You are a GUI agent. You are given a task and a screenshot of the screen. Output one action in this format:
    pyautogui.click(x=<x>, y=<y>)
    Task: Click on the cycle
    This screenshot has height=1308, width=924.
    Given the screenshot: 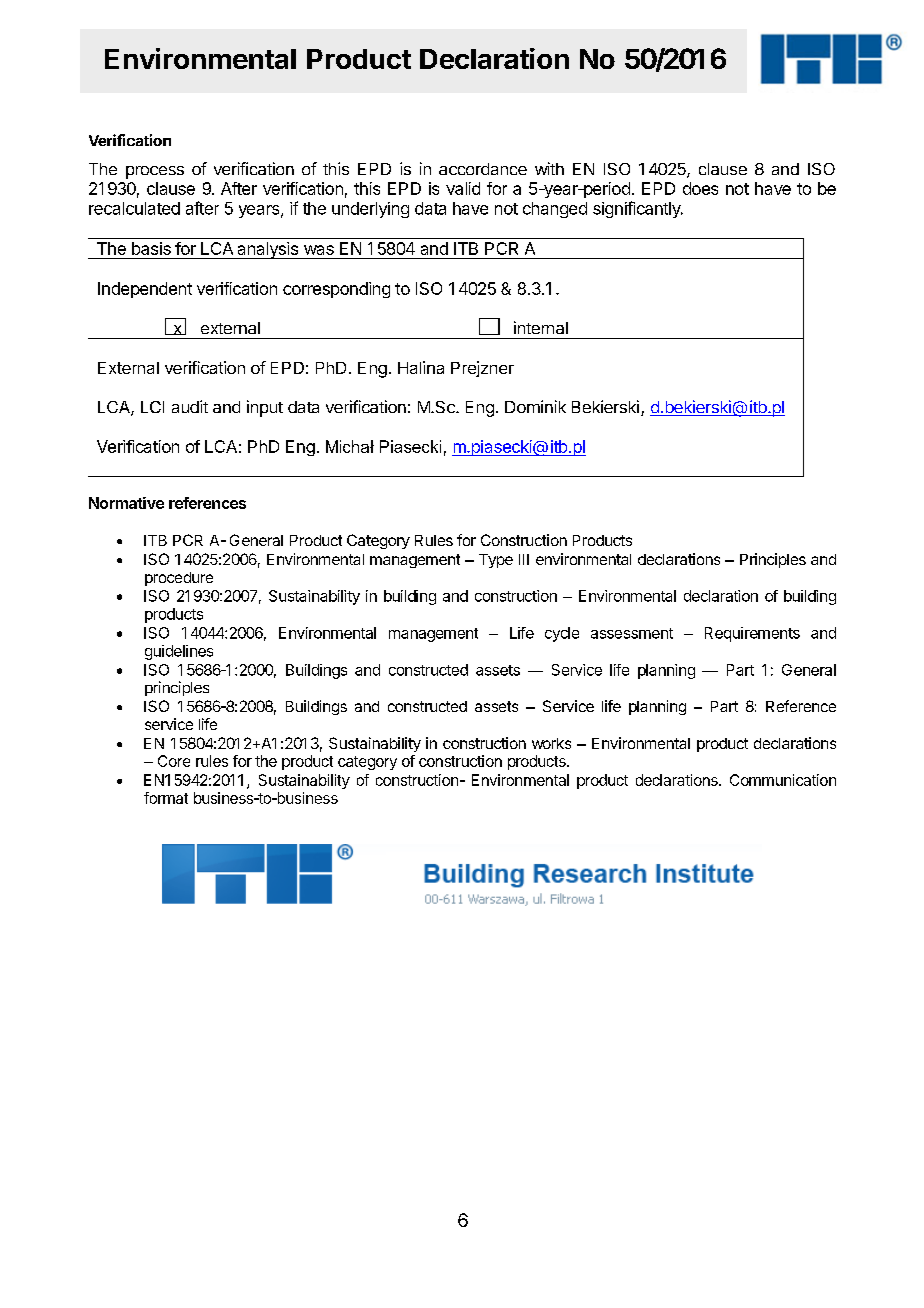 What is the action you would take?
    pyautogui.click(x=562, y=634)
